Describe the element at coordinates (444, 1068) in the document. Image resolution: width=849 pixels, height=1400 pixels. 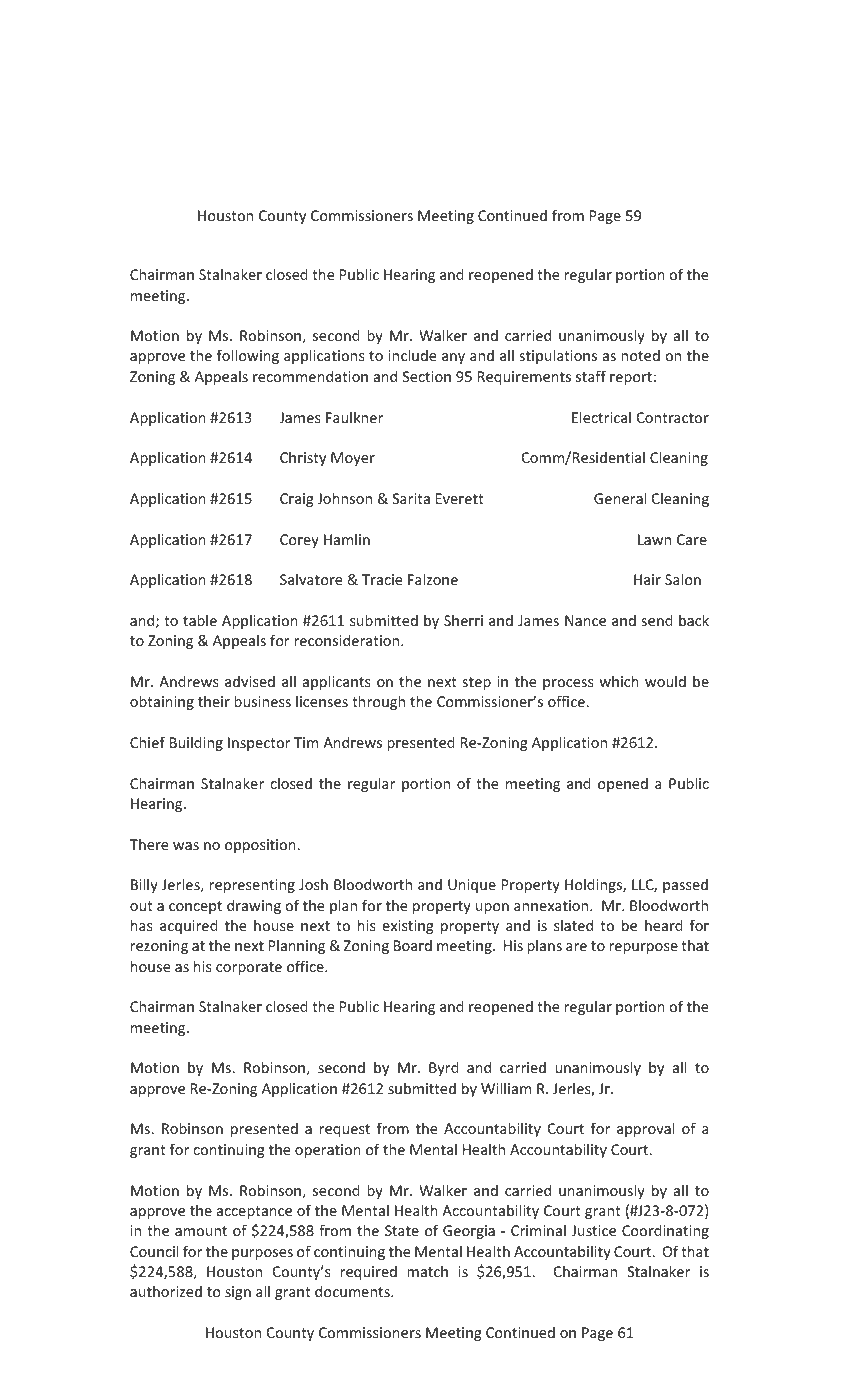
I see `Byrd` at that location.
